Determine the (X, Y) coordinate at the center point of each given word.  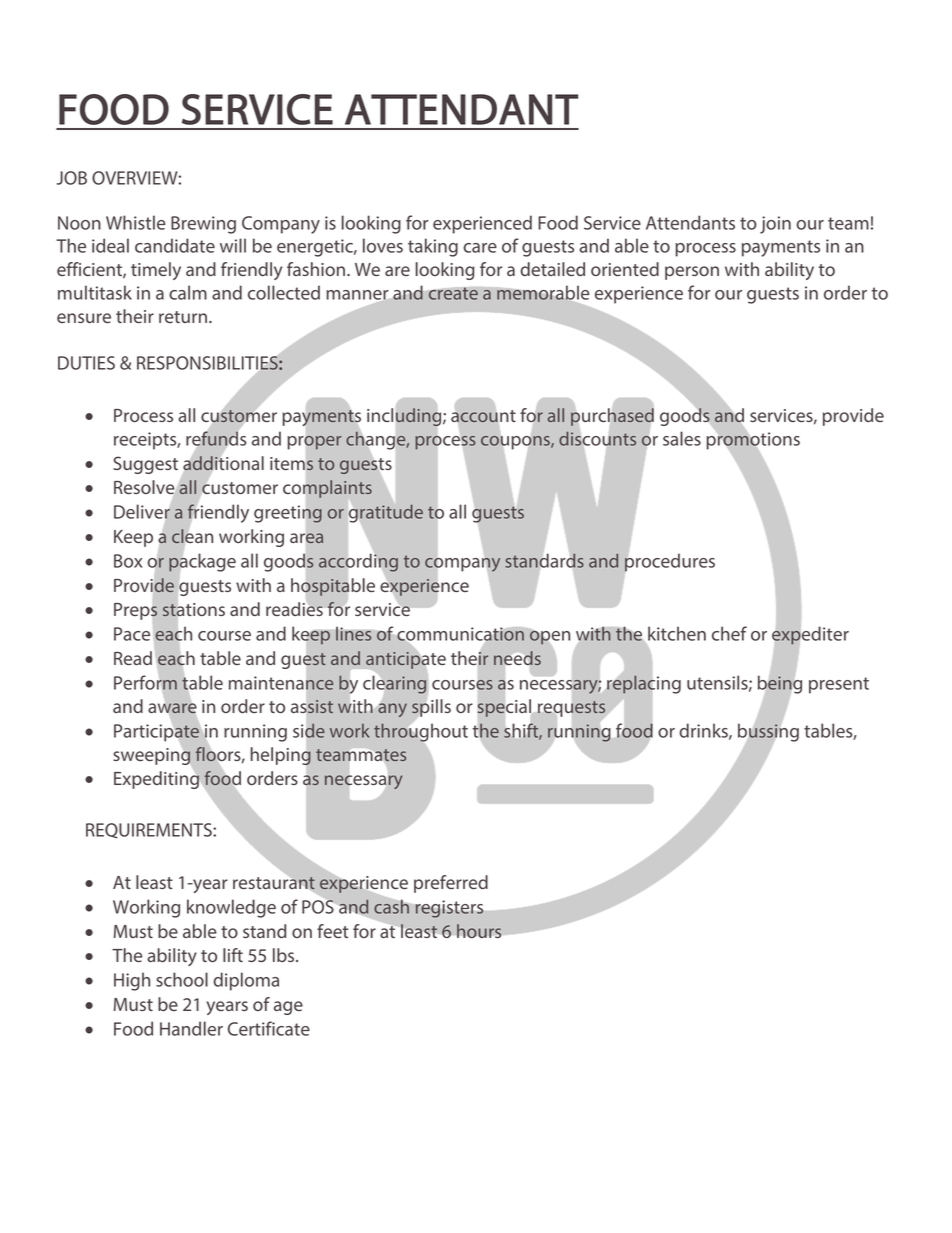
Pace (132, 634)
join (775, 225)
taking (433, 247)
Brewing (203, 225)
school (182, 979)
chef (729, 633)
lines (354, 634)
